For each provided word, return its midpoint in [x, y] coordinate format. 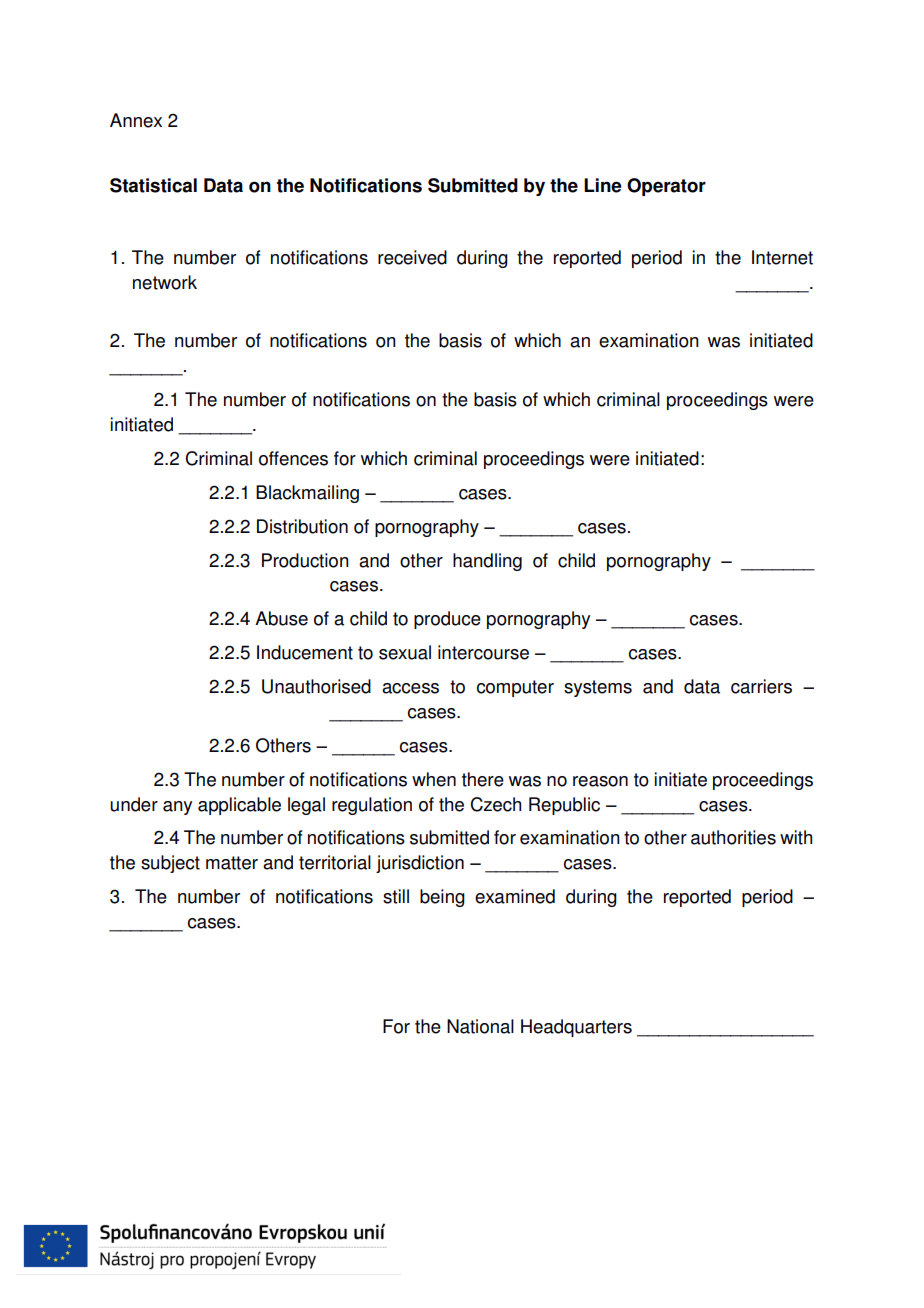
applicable [239, 806]
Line [602, 185]
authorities [733, 837]
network [165, 282]
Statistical [153, 185]
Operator [666, 187]
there [483, 779]
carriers [761, 686]
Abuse [281, 618]
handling [487, 562]
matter [232, 863]
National [480, 1026]
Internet [782, 257]
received [412, 257]
